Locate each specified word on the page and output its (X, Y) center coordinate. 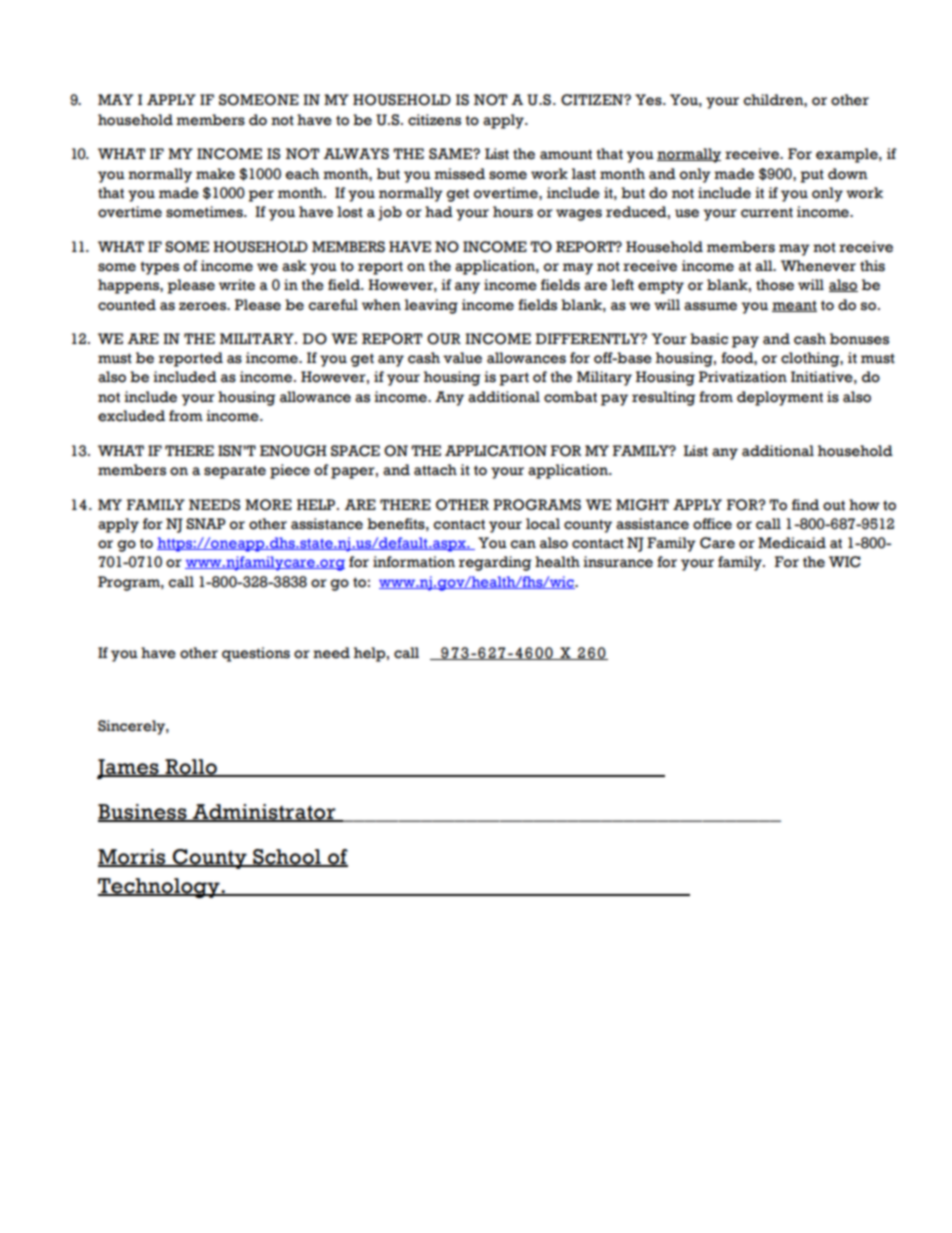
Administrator (264, 812)
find (805, 505)
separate (235, 472)
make (215, 174)
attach (435, 470)
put (812, 176)
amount (566, 154)
